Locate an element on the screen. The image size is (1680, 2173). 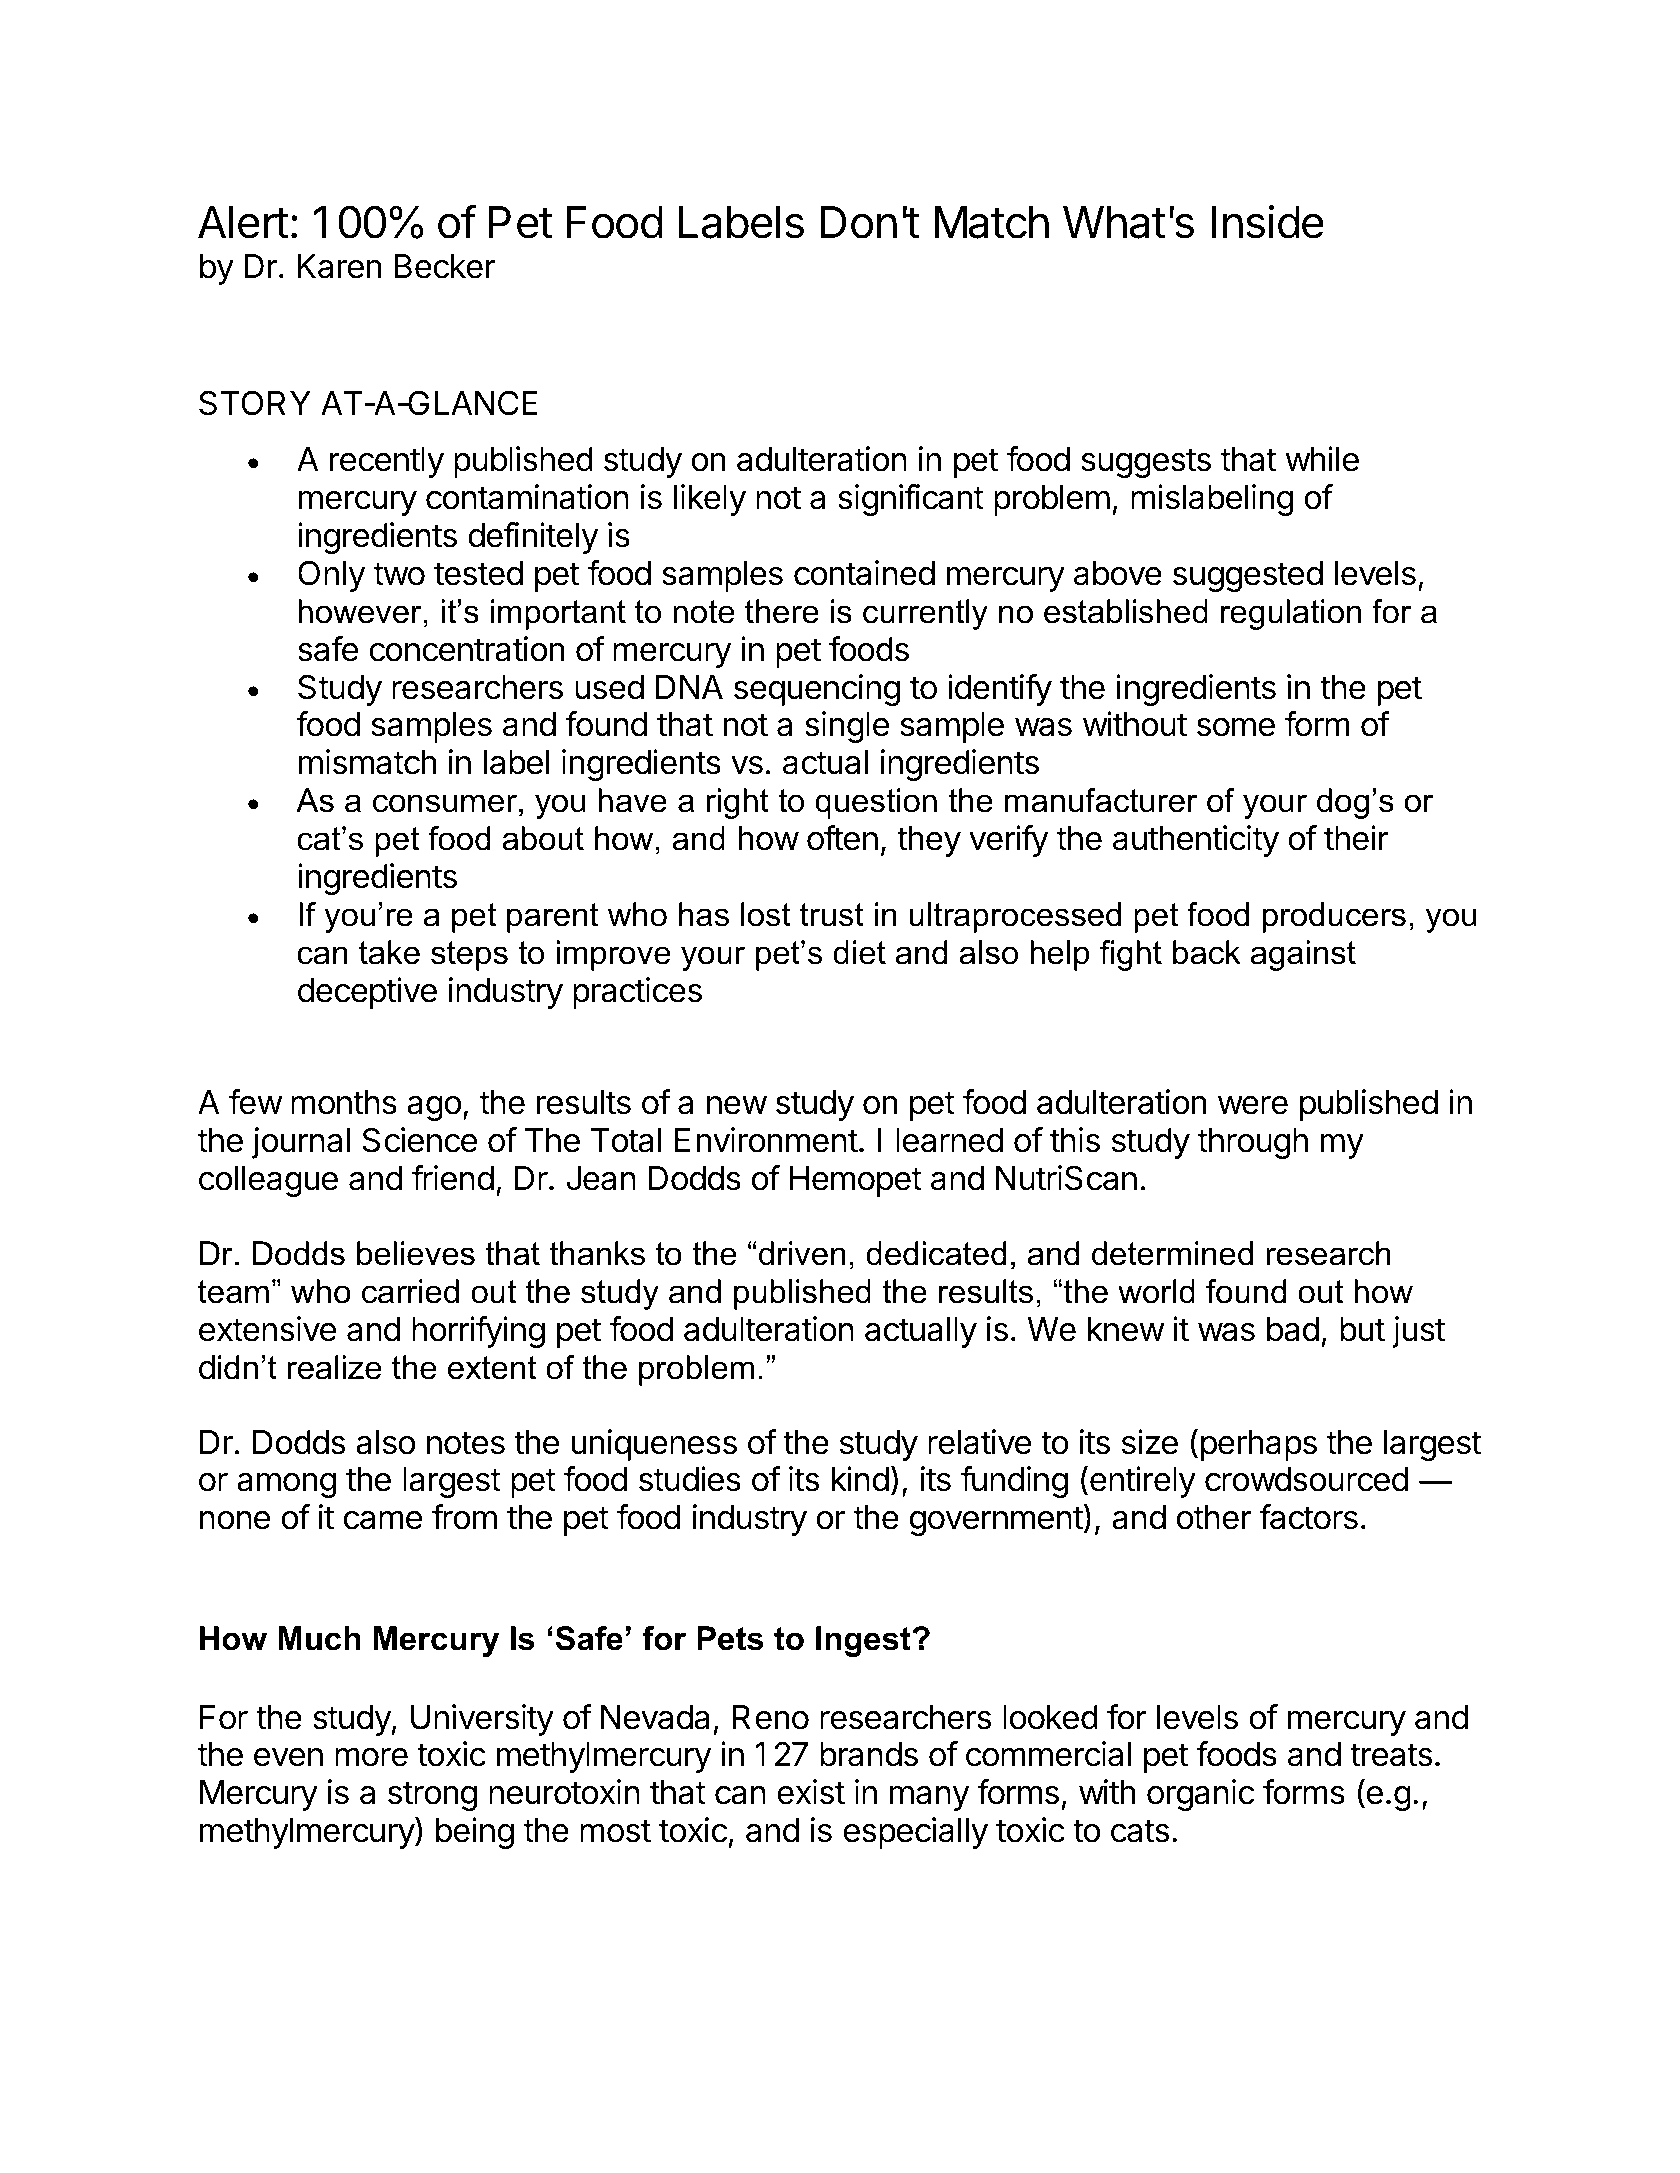
more is located at coordinates (371, 1757).
